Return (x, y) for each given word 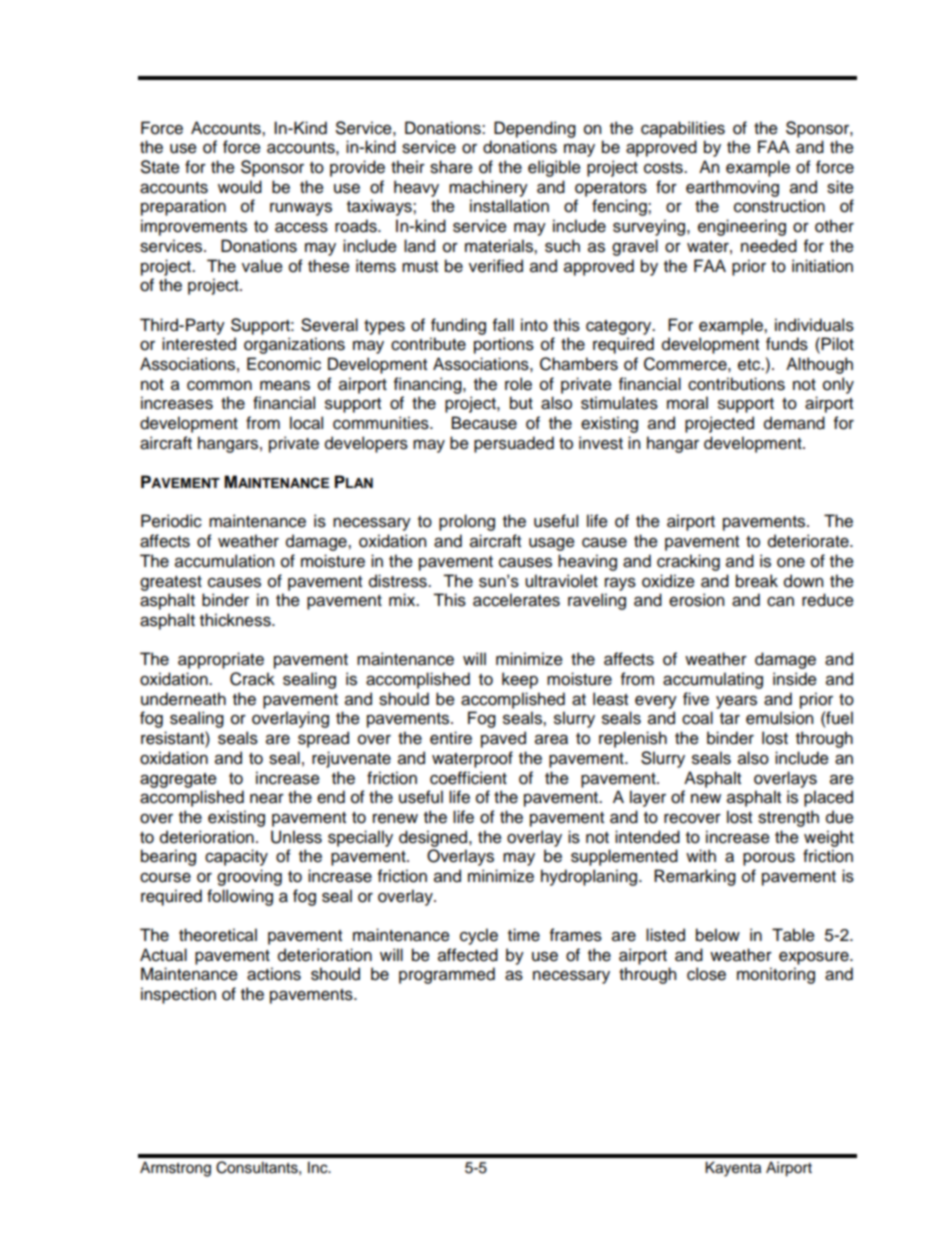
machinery (488, 188)
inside (795, 679)
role (518, 384)
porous (769, 859)
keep (520, 680)
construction (779, 206)
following (240, 897)
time (524, 935)
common (219, 386)
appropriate (221, 660)
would (240, 187)
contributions (736, 384)
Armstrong (175, 1169)
